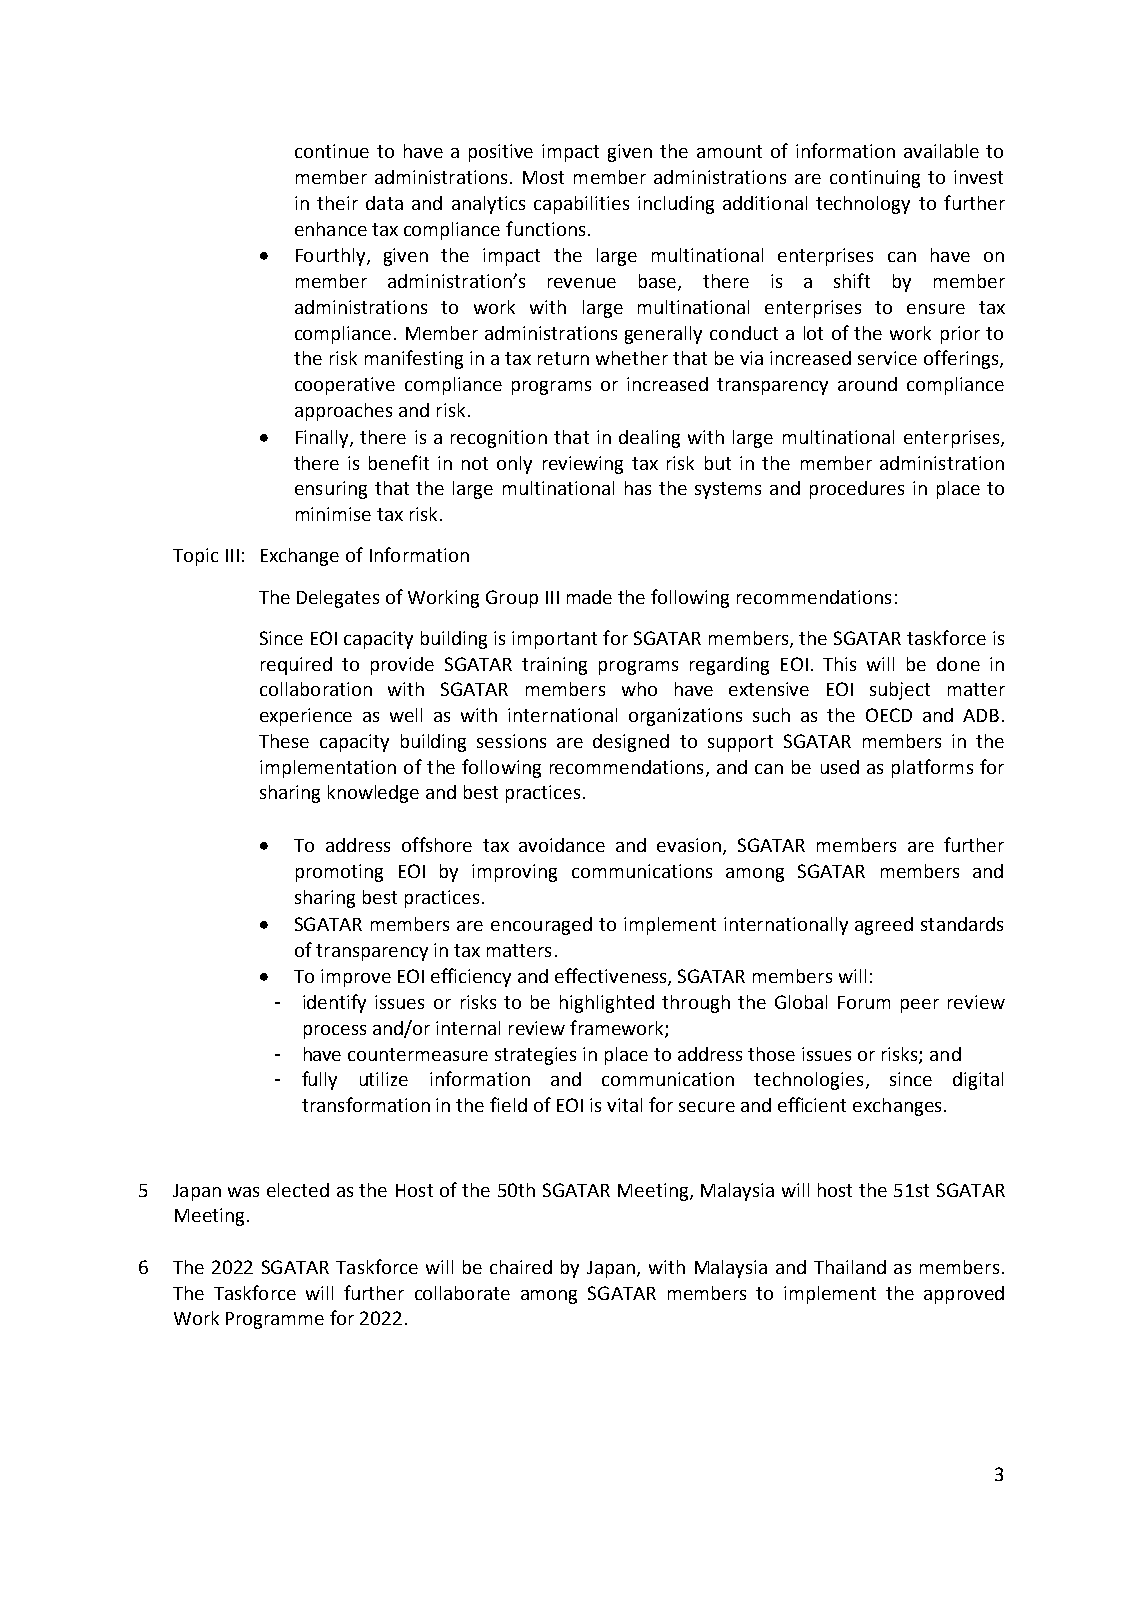 The height and width of the page is (1616, 1143). I want to click on around, so click(867, 384).
